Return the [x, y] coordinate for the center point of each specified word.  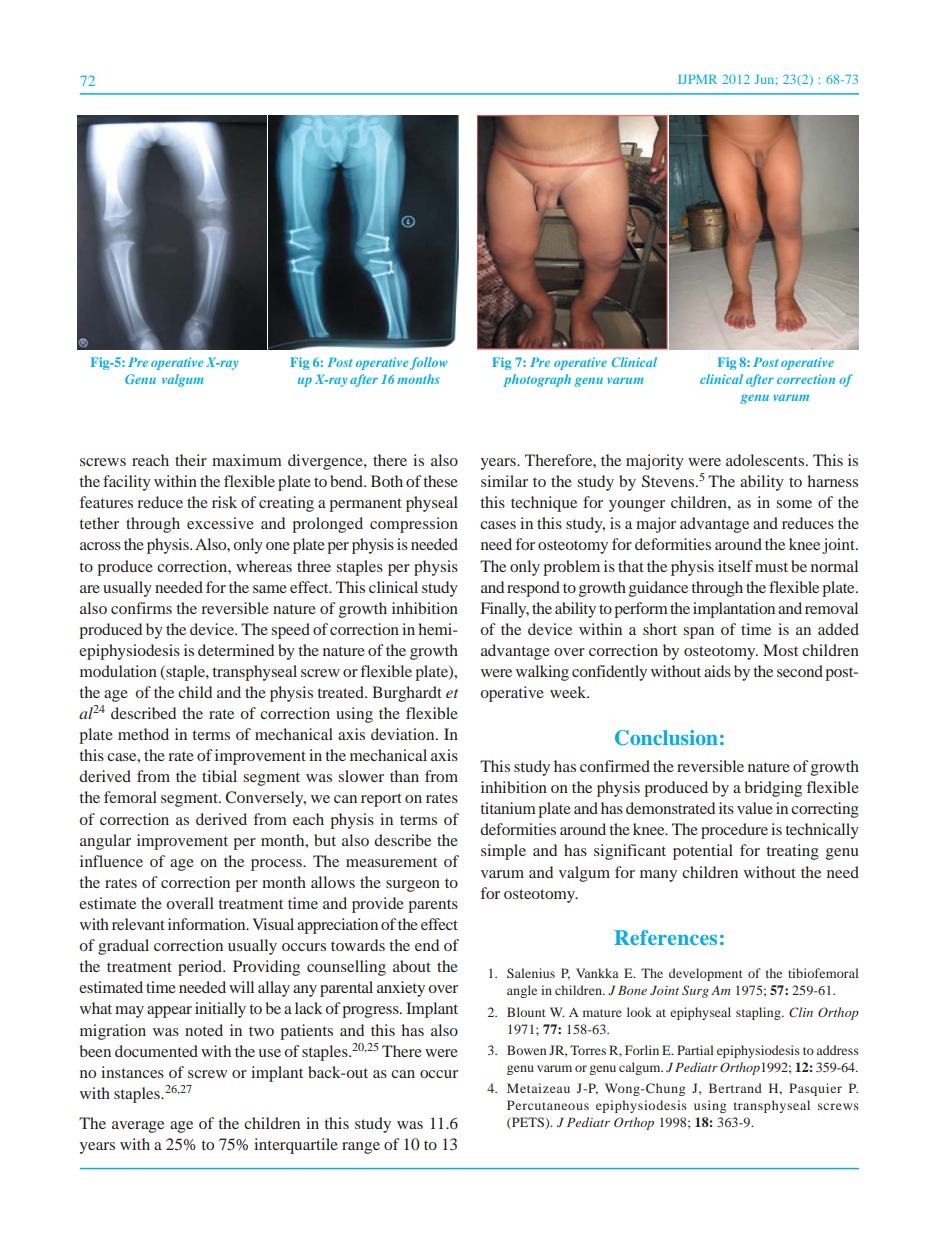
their [191, 460]
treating [792, 852]
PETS [527, 1123]
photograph [537, 380]
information [208, 924]
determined [236, 650]
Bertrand [735, 1088]
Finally [505, 610]
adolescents [766, 460]
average [138, 1127]
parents [433, 906]
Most [780, 650]
